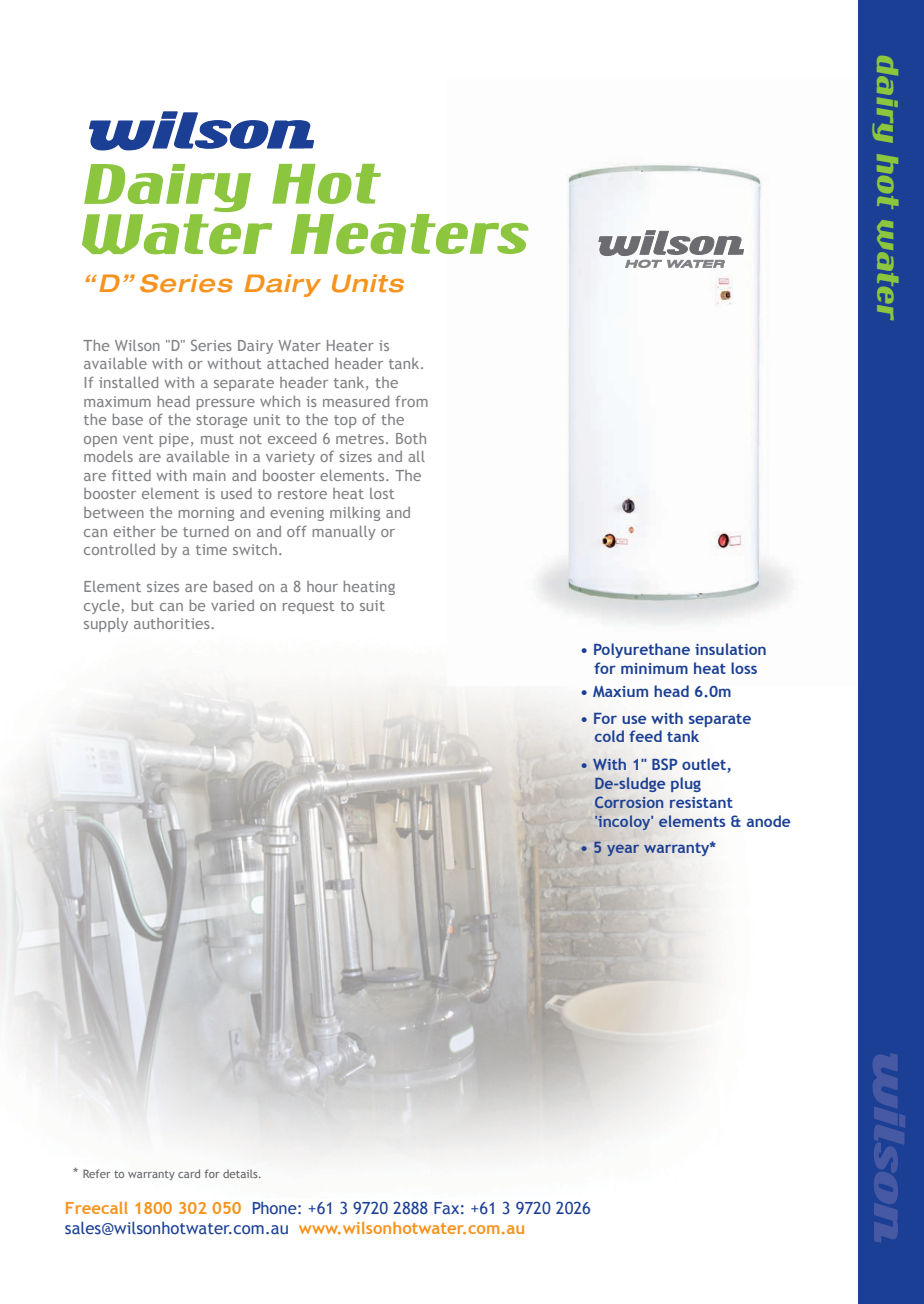  What do you see at coordinates (143, 605) in the document?
I see `but` at bounding box center [143, 605].
